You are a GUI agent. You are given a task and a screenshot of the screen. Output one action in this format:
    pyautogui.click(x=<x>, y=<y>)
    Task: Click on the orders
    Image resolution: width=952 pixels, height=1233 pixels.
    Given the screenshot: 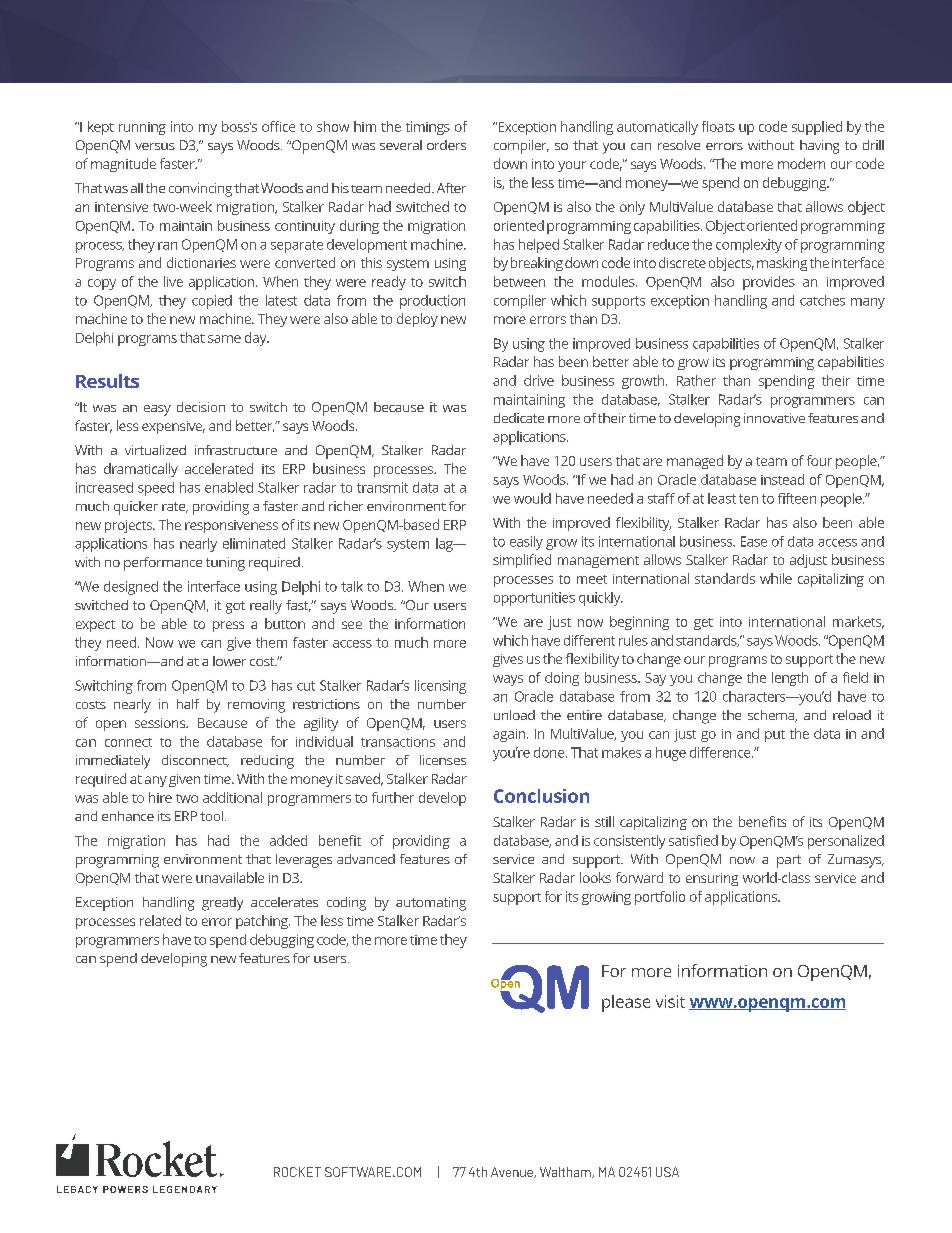 What is the action you would take?
    pyautogui.click(x=446, y=145)
